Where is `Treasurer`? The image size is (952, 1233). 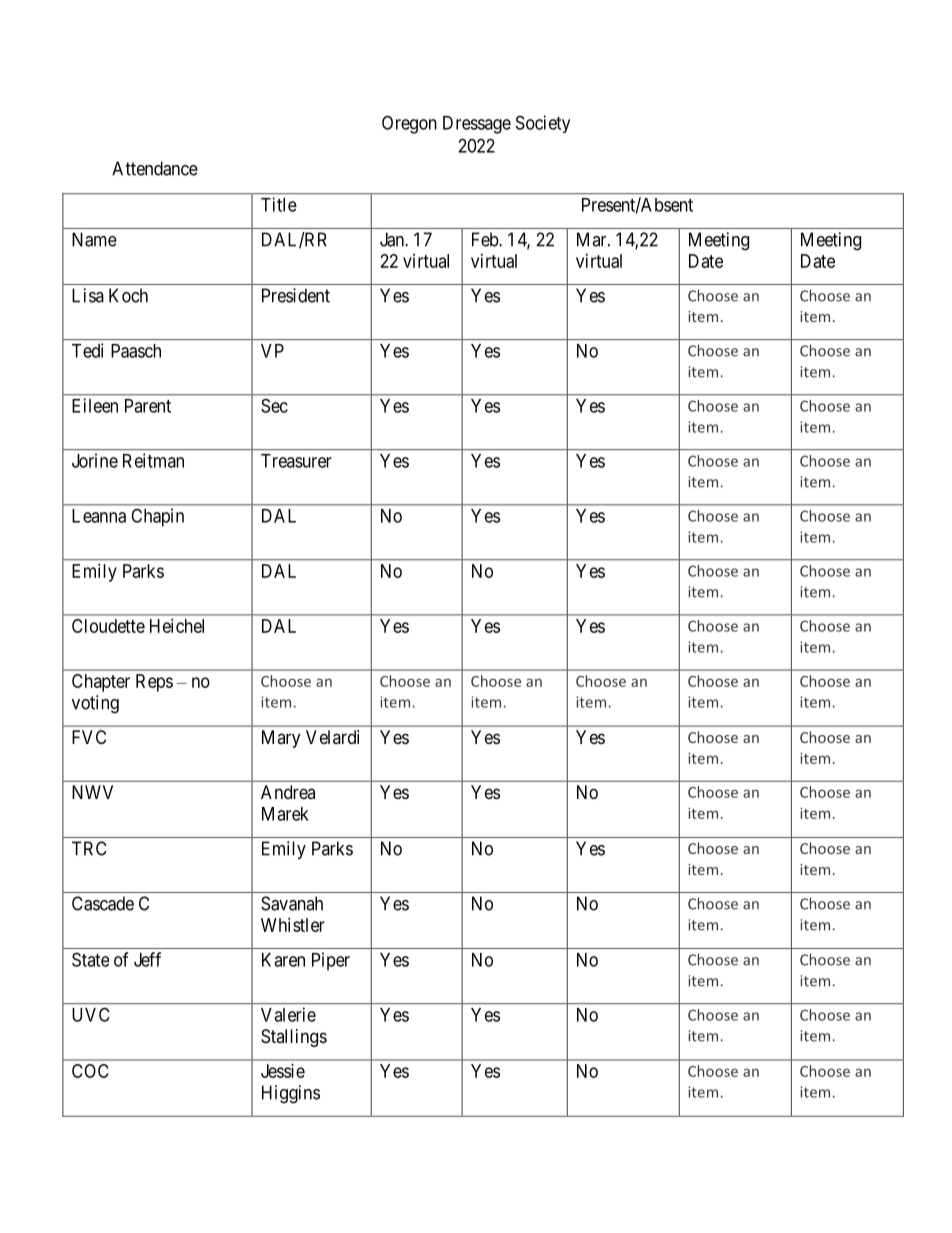
Treasurer is located at coordinates (296, 461).
